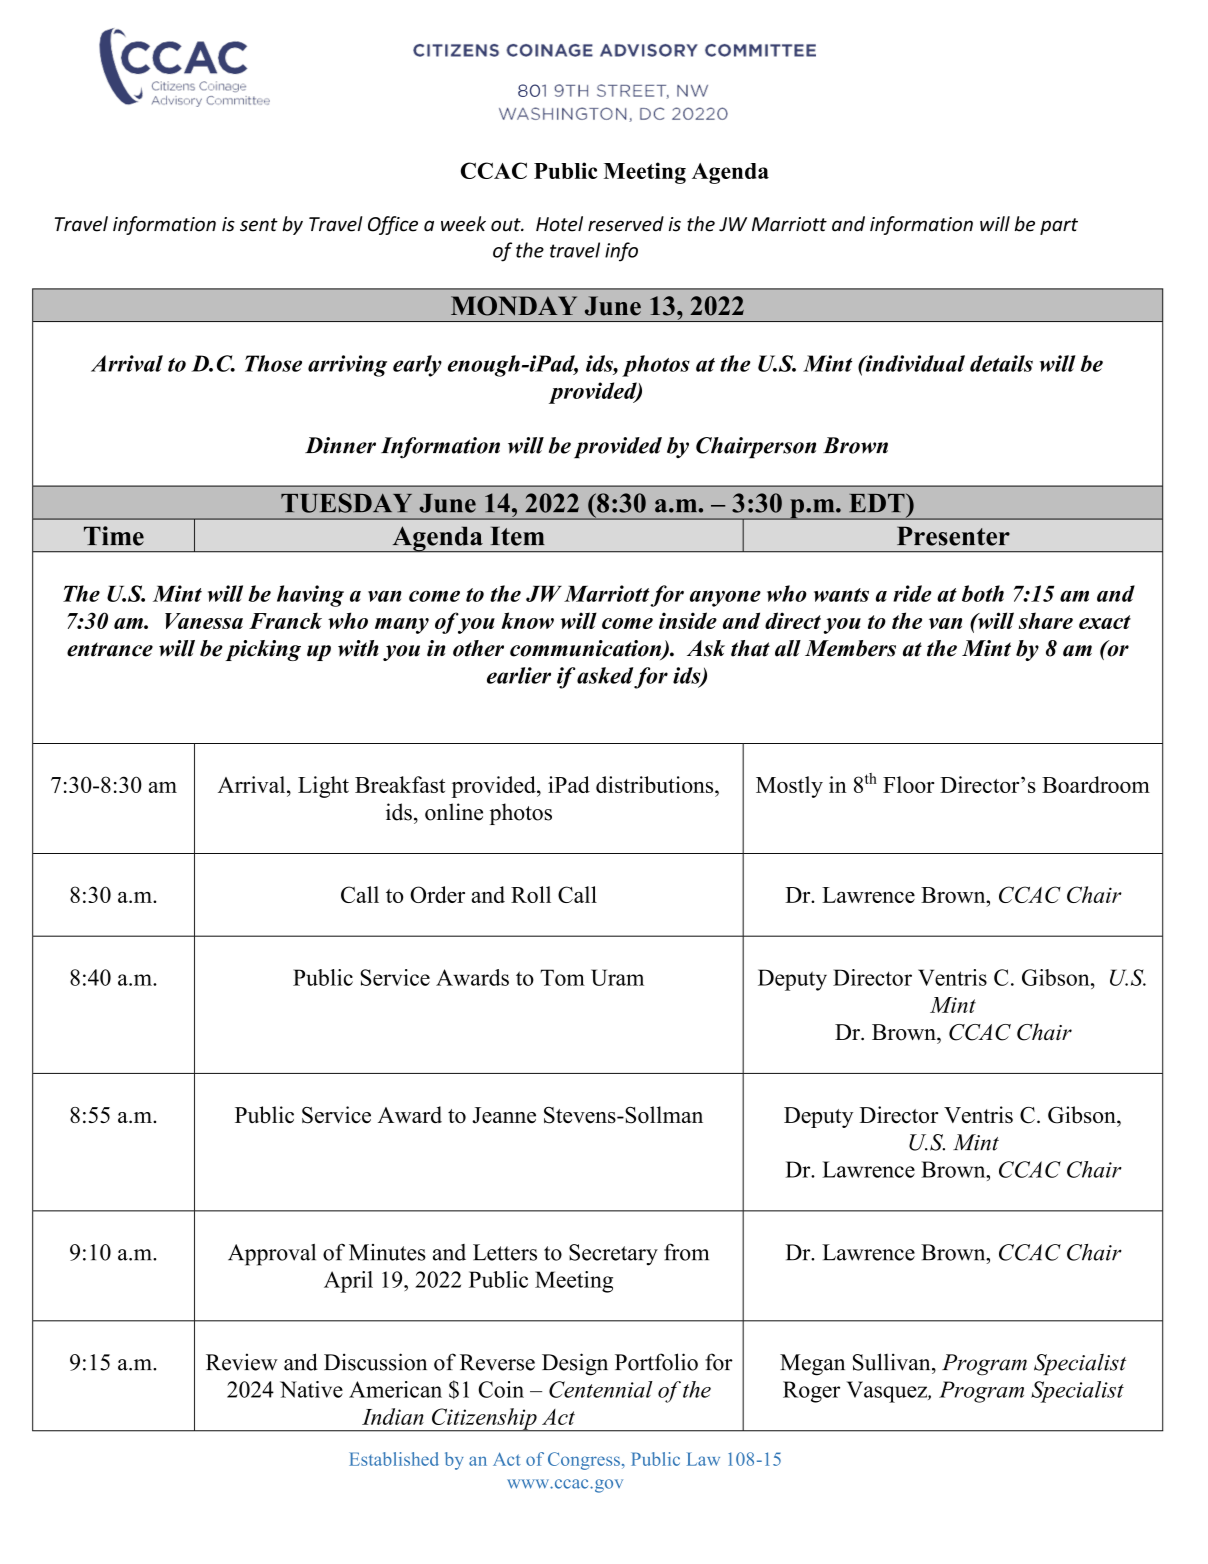  Describe the element at coordinates (1059, 226) in the screenshot. I see `part` at that location.
